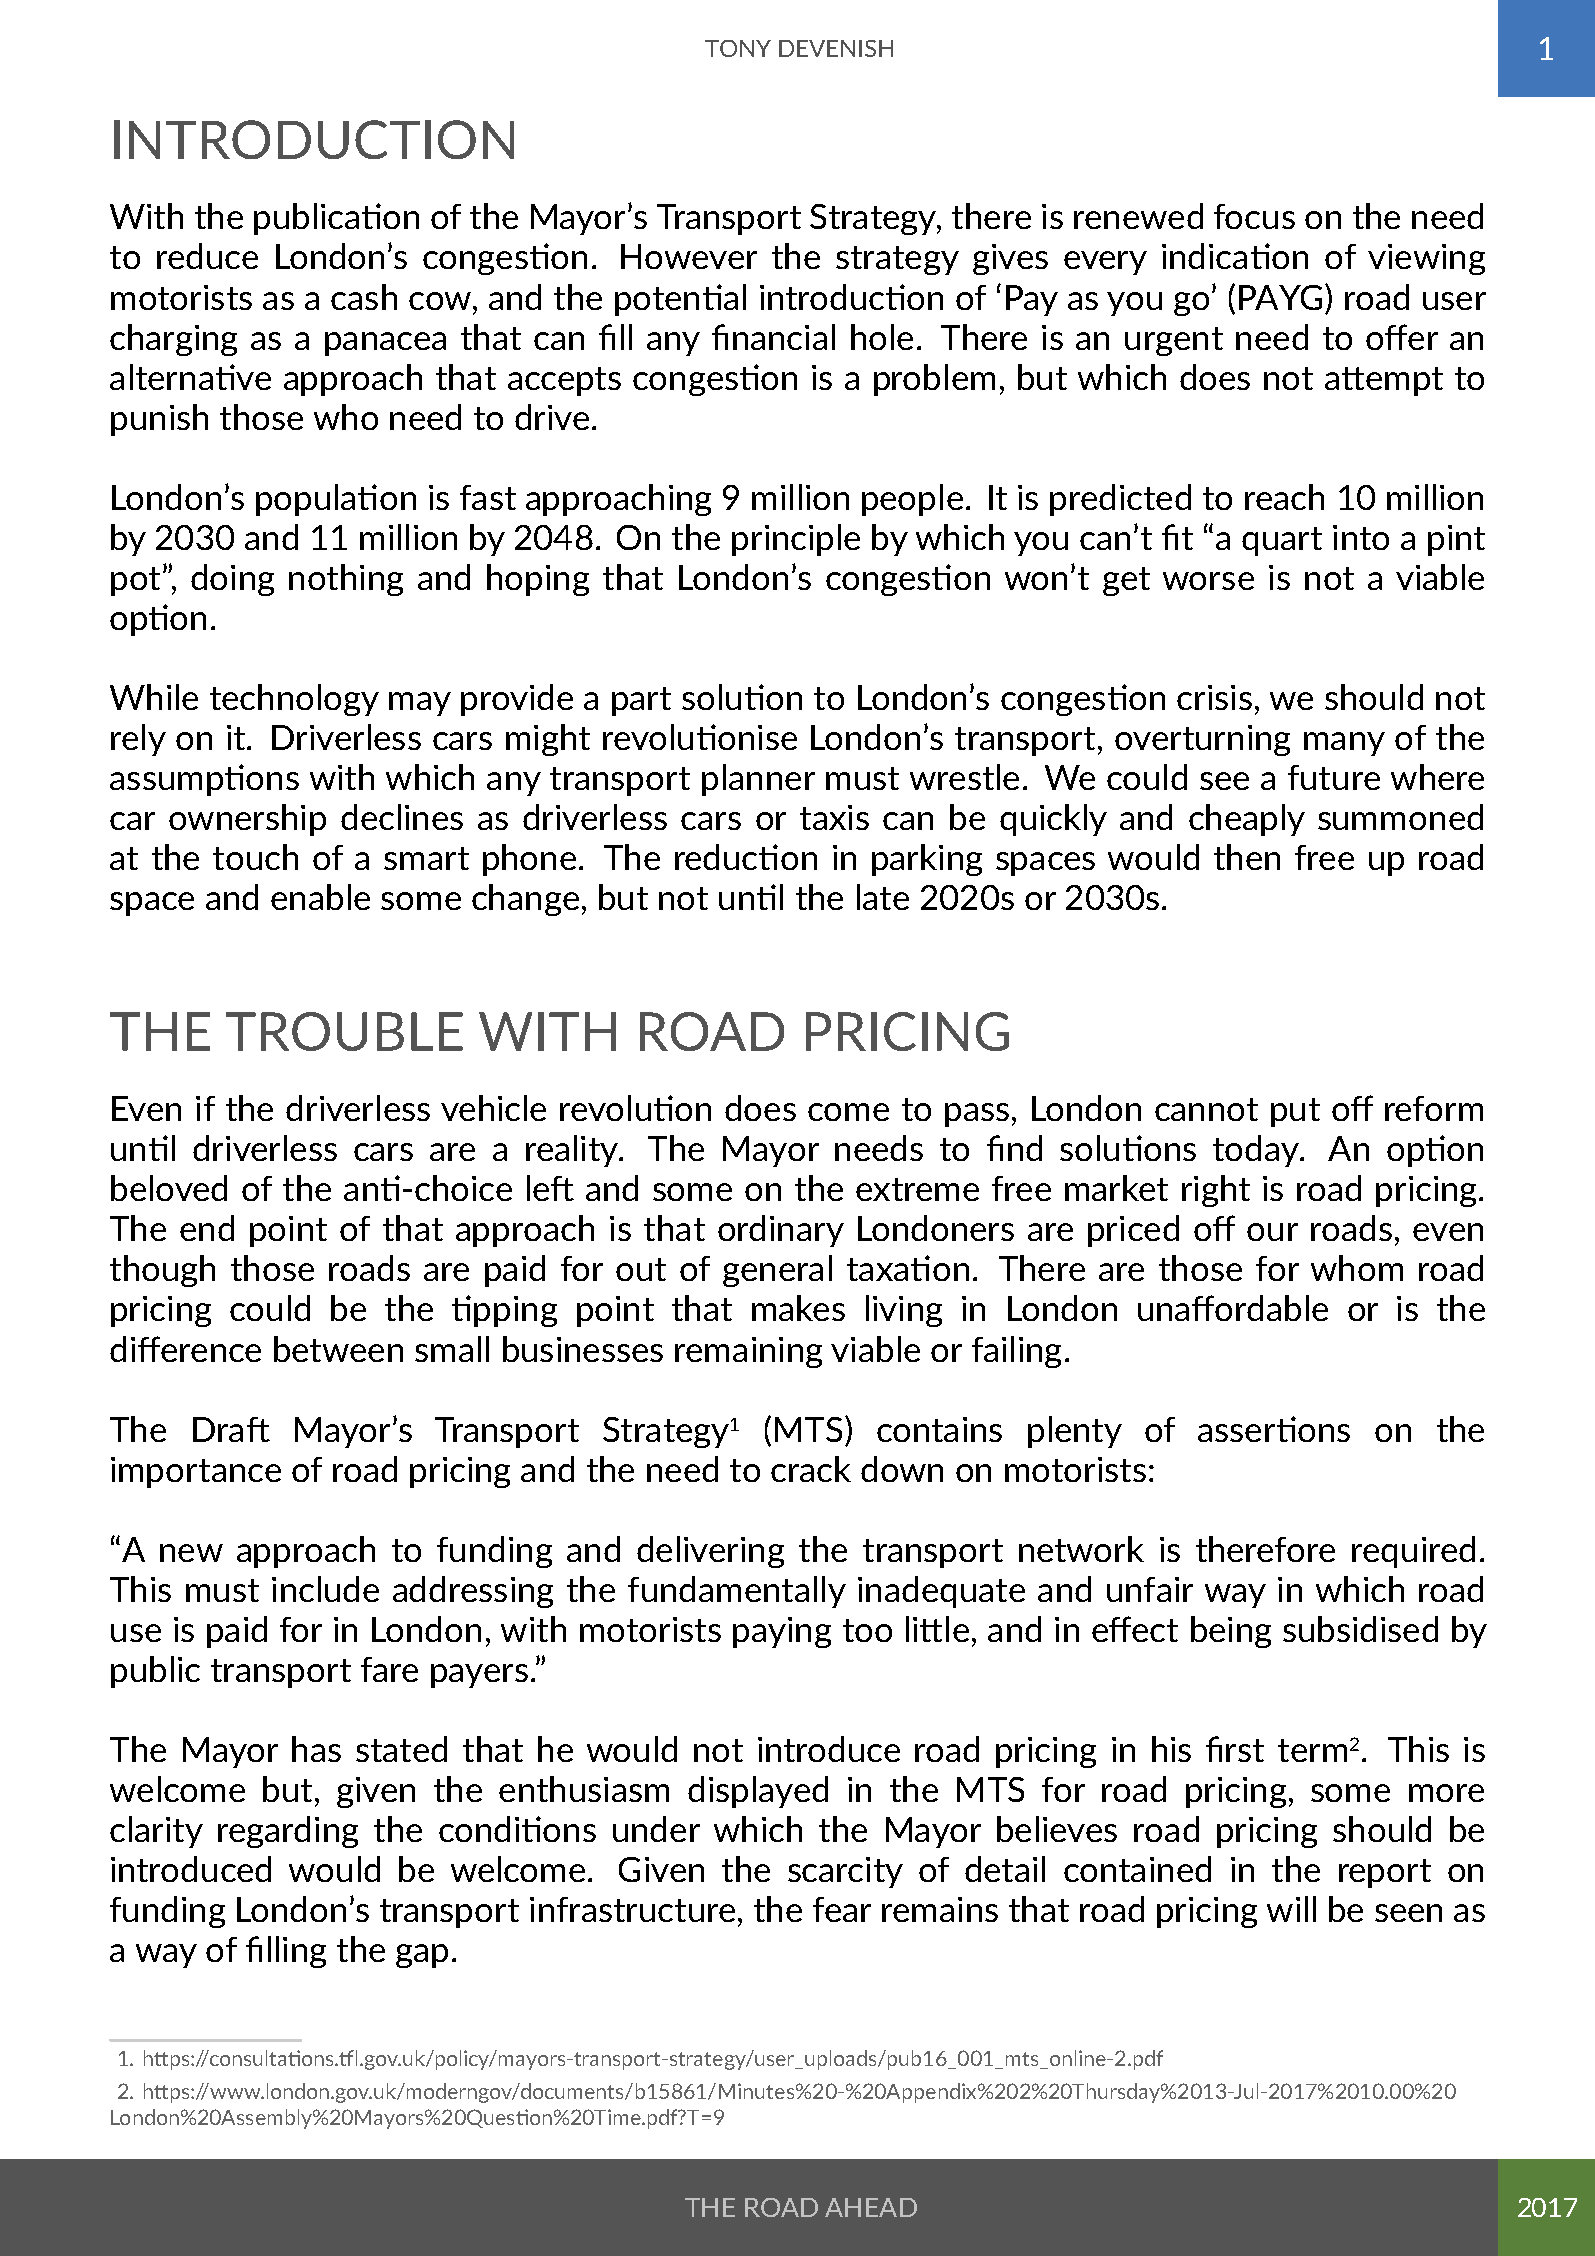  What do you see at coordinates (1254, 216) in the screenshot?
I see `focus` at bounding box center [1254, 216].
